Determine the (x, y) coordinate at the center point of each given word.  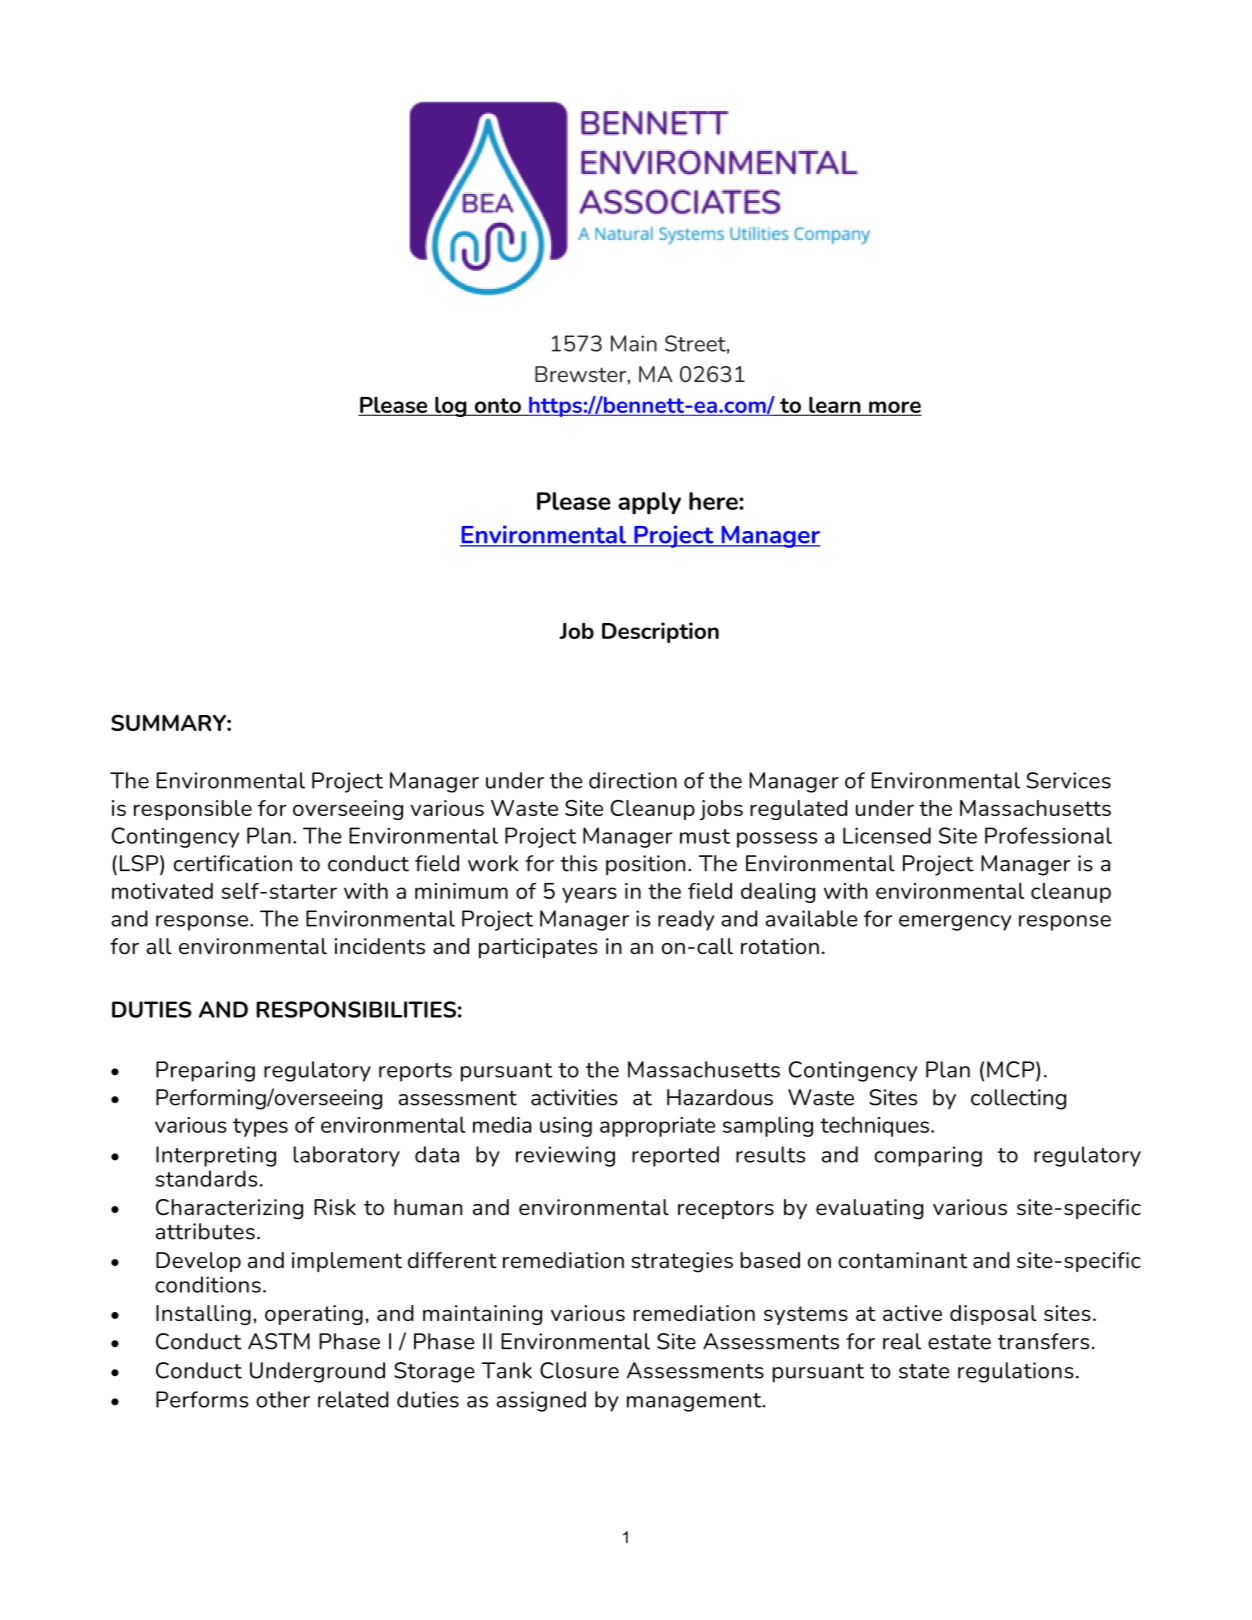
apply (649, 503)
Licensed (887, 835)
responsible (193, 810)
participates (538, 948)
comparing (928, 1156)
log (451, 406)
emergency (955, 923)
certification (233, 863)
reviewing (565, 1156)
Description (660, 632)
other (283, 1399)
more (894, 408)
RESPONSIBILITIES (356, 1009)
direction (633, 780)
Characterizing (229, 1209)
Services (1068, 780)
